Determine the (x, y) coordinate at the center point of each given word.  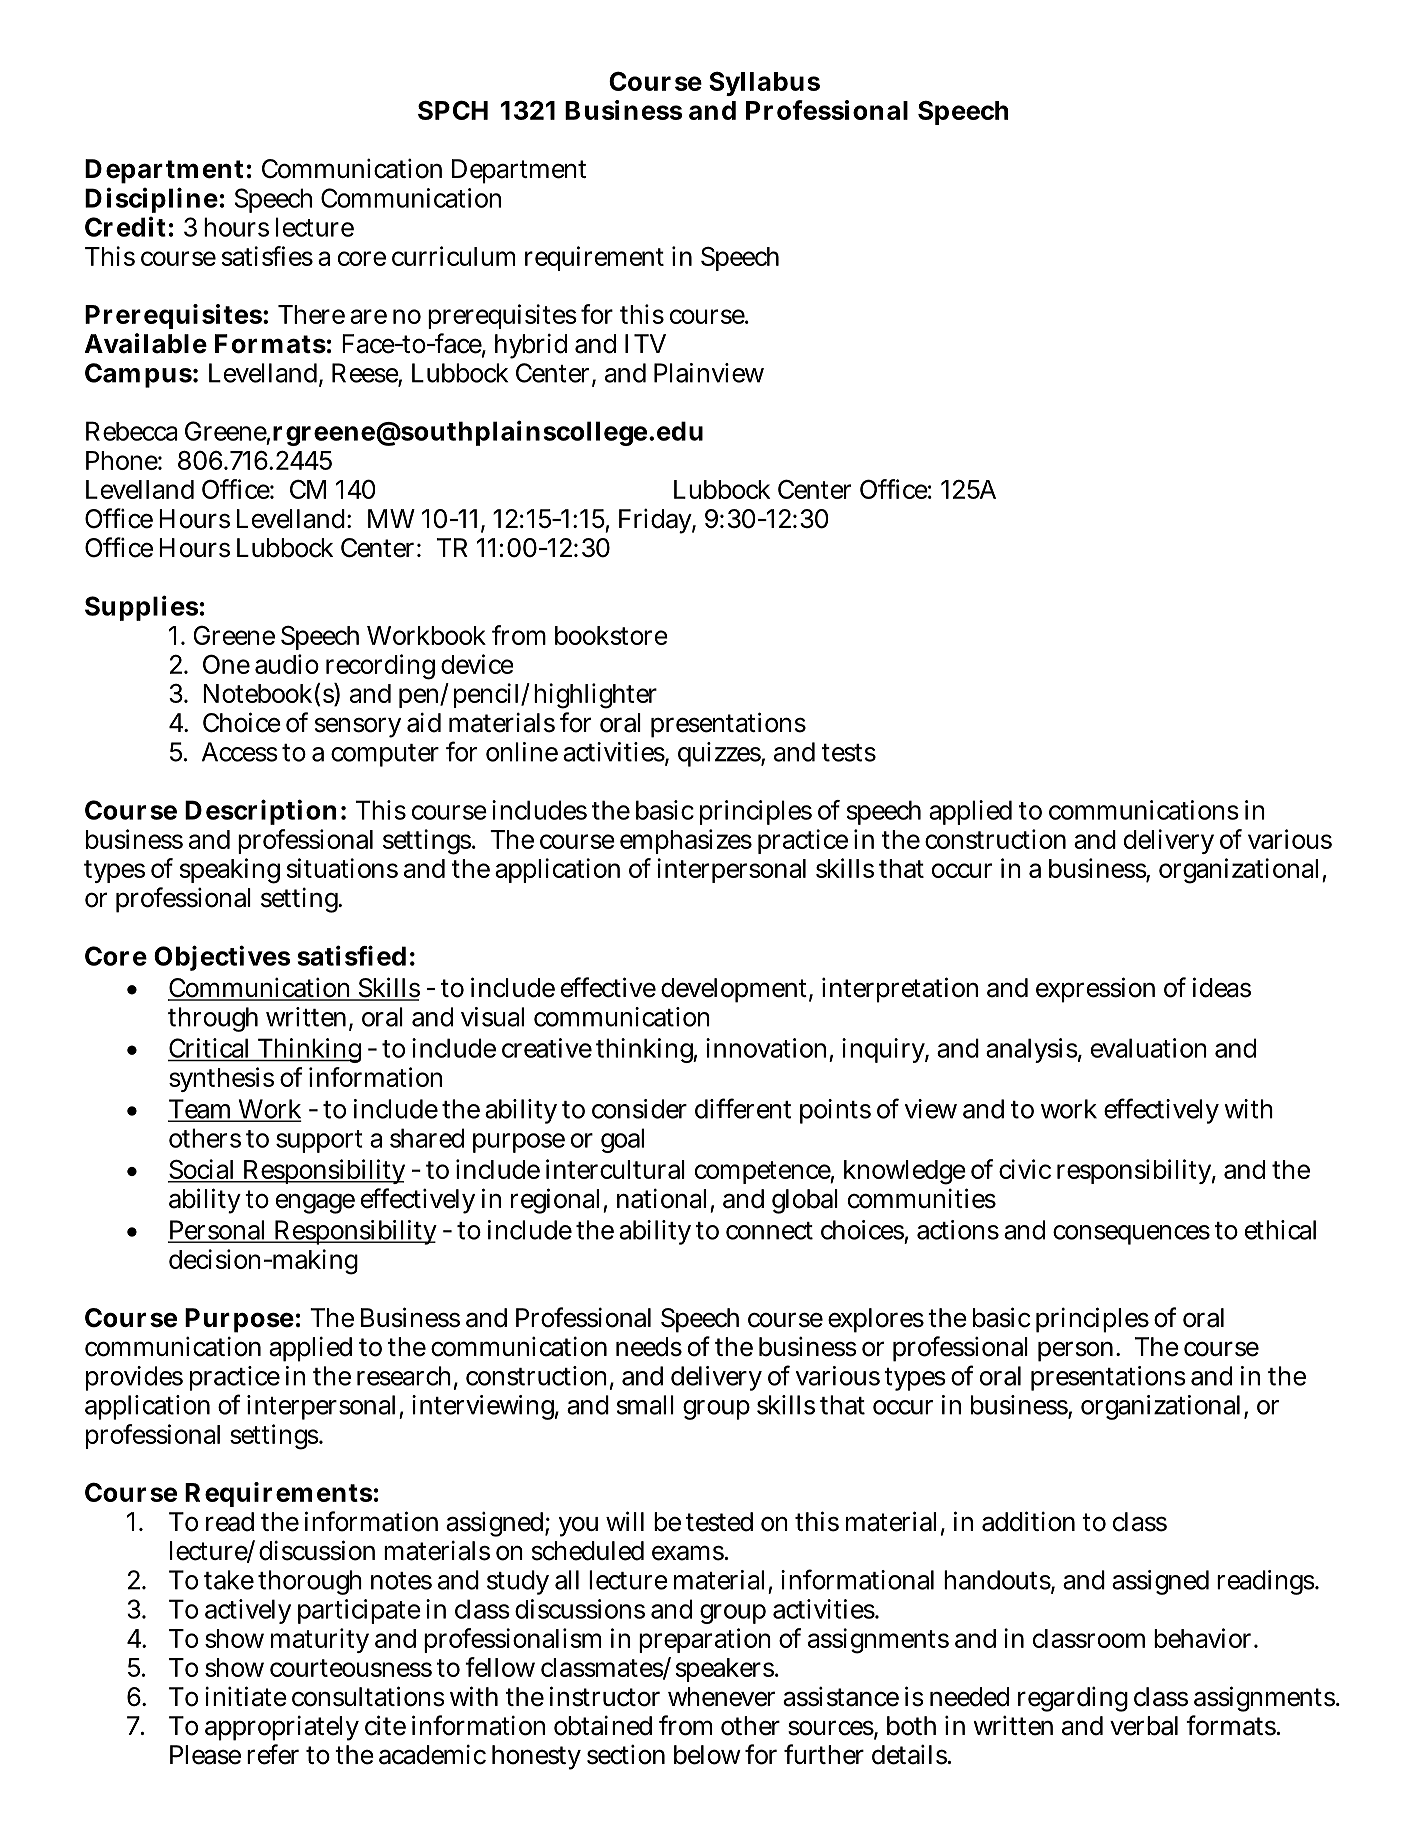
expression (1095, 990)
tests (849, 753)
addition (1028, 1521)
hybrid (531, 346)
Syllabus (764, 83)
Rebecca (132, 431)
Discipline (151, 200)
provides (134, 1378)
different (743, 1108)
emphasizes (686, 841)
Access (240, 752)
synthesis (221, 1079)
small (645, 1405)
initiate (246, 1696)
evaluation (1149, 1048)
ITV (645, 343)
